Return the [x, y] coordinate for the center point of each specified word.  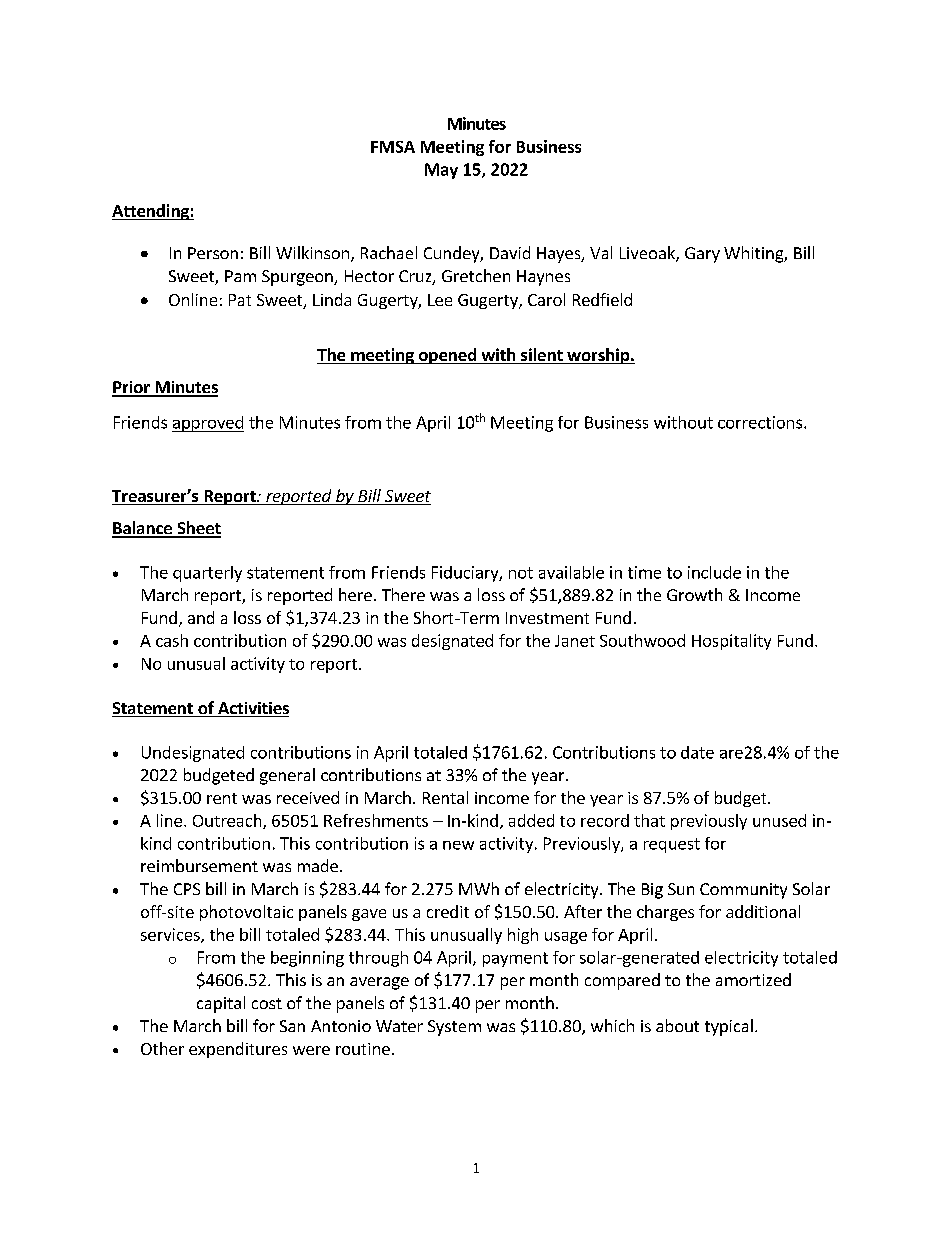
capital [221, 1004]
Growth [694, 594]
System [454, 1028]
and [201, 617]
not [521, 573]
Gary [702, 255]
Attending [151, 212]
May [441, 171]
